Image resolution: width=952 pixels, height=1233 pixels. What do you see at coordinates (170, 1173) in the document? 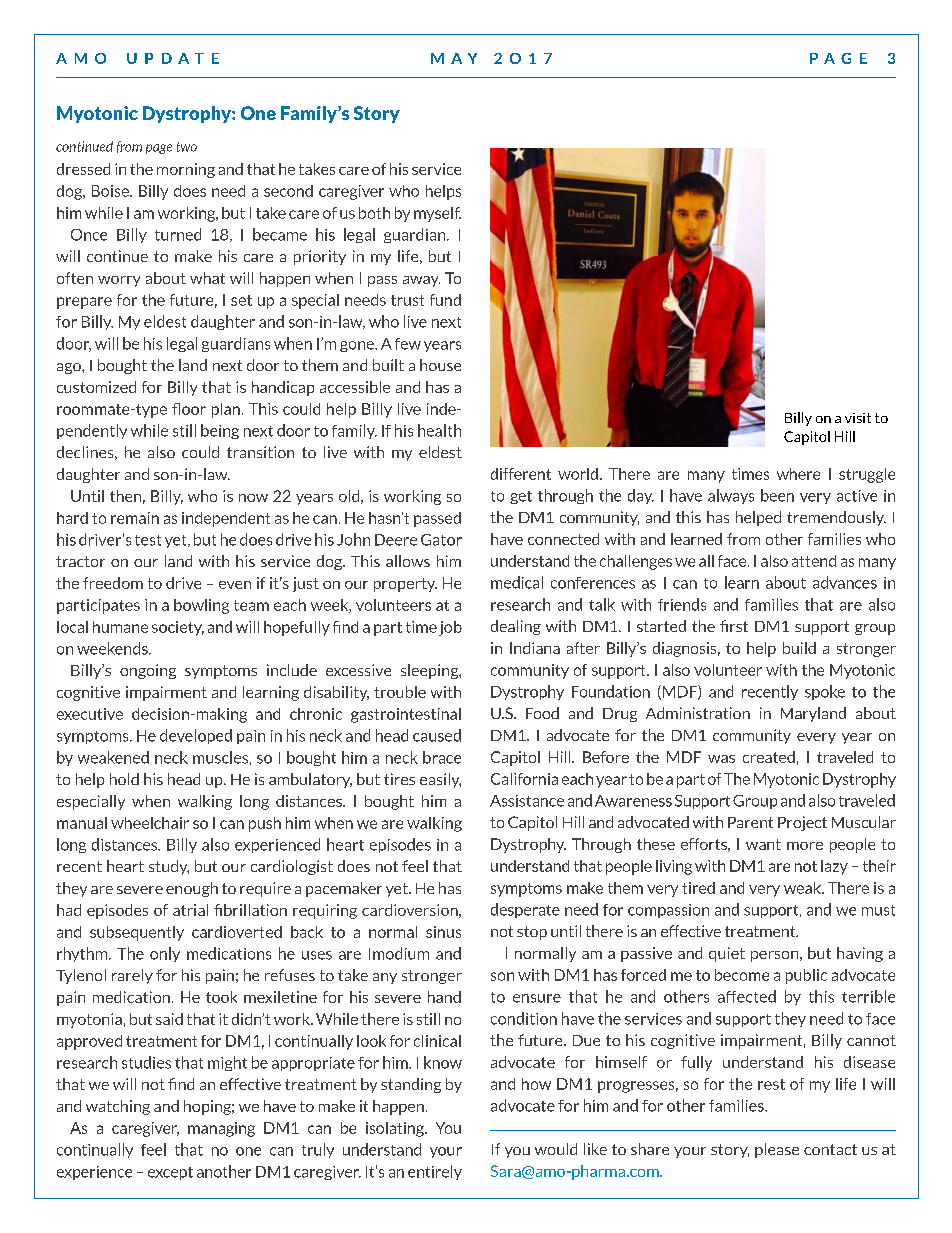
I see `except` at bounding box center [170, 1173].
